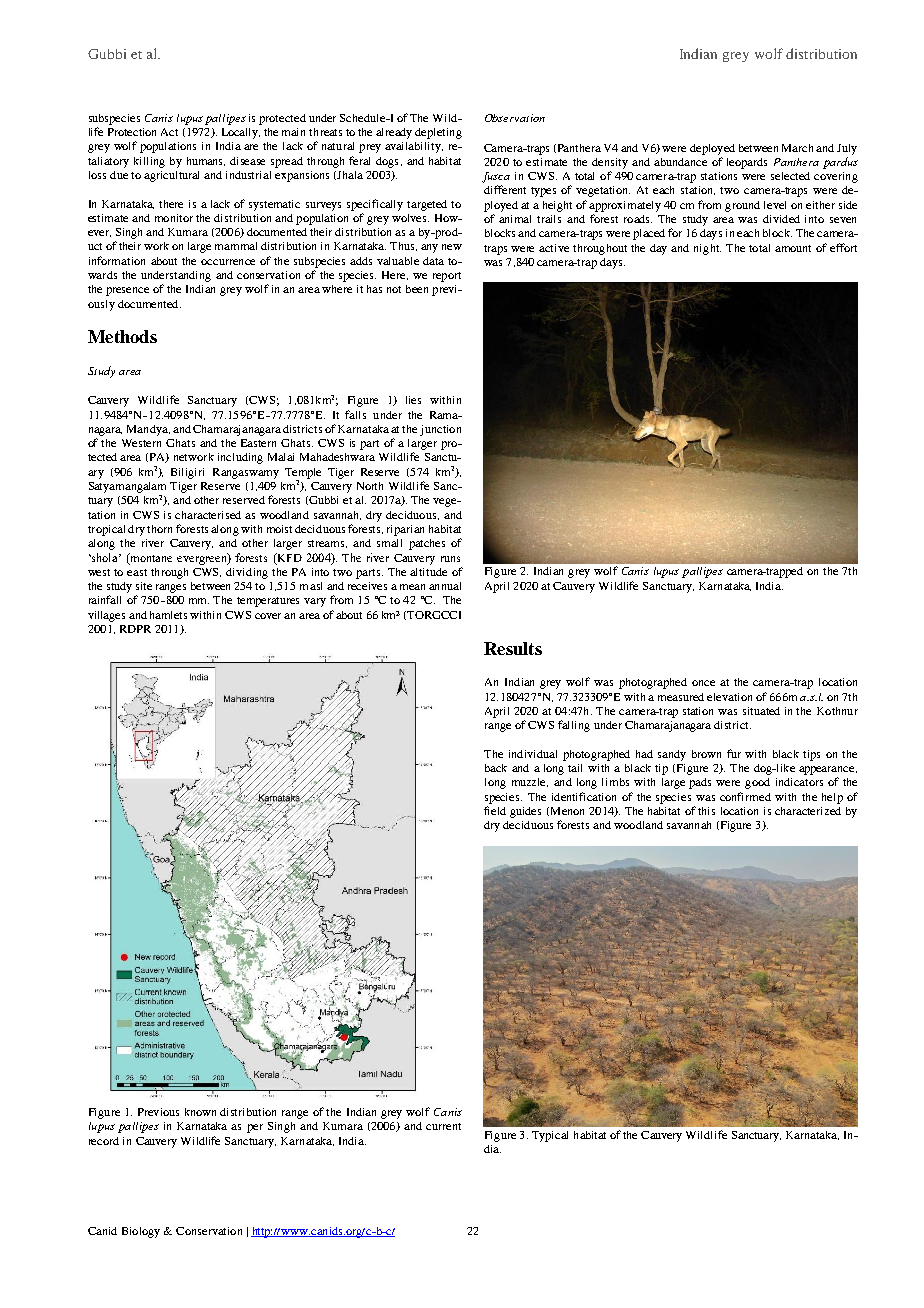 The width and height of the page is (924, 1308). I want to click on March, so click(797, 148).
